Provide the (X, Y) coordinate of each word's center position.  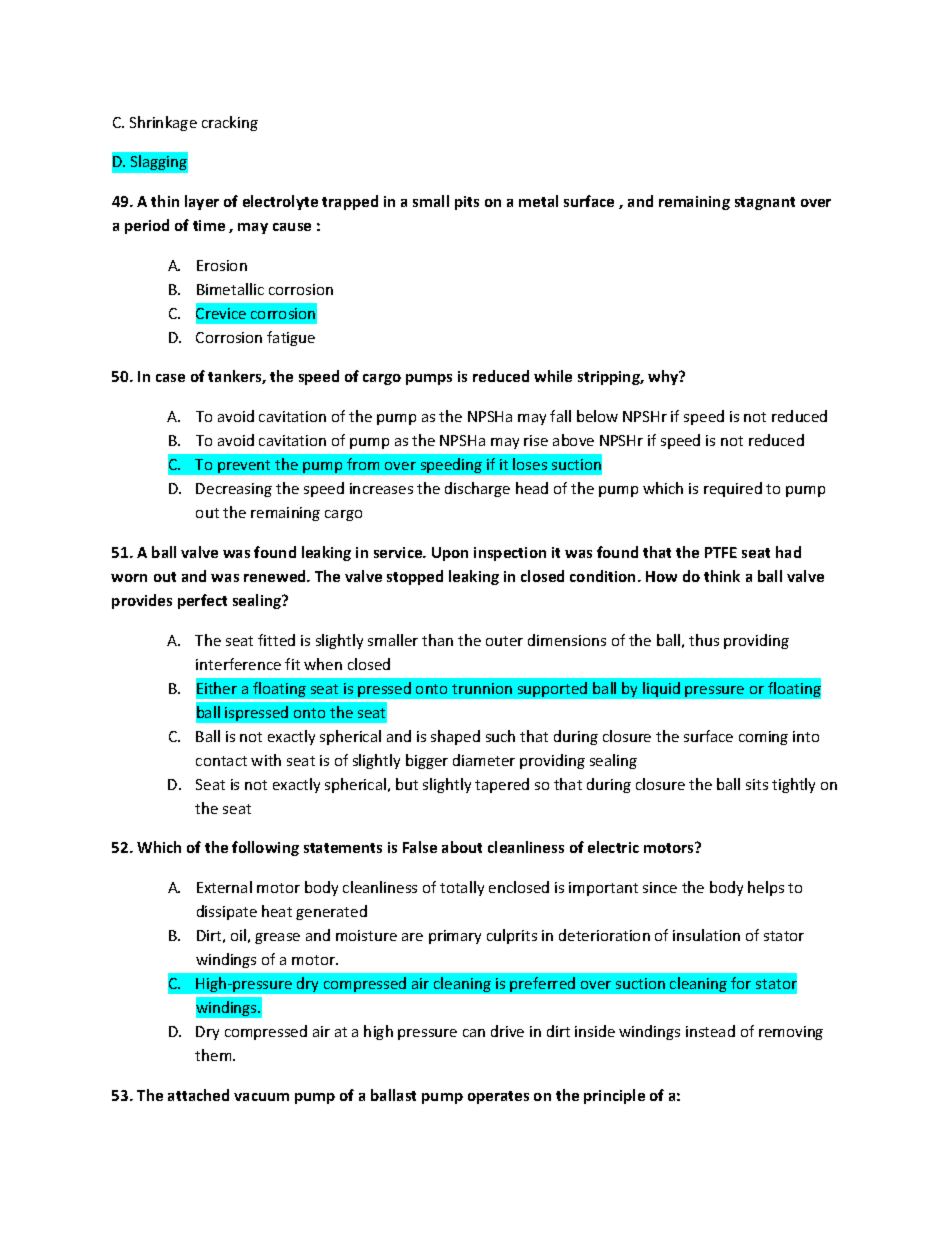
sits (757, 784)
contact (221, 761)
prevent (244, 466)
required (733, 489)
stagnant (765, 203)
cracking (230, 123)
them (214, 1055)
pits (467, 203)
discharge (477, 489)
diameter (484, 760)
